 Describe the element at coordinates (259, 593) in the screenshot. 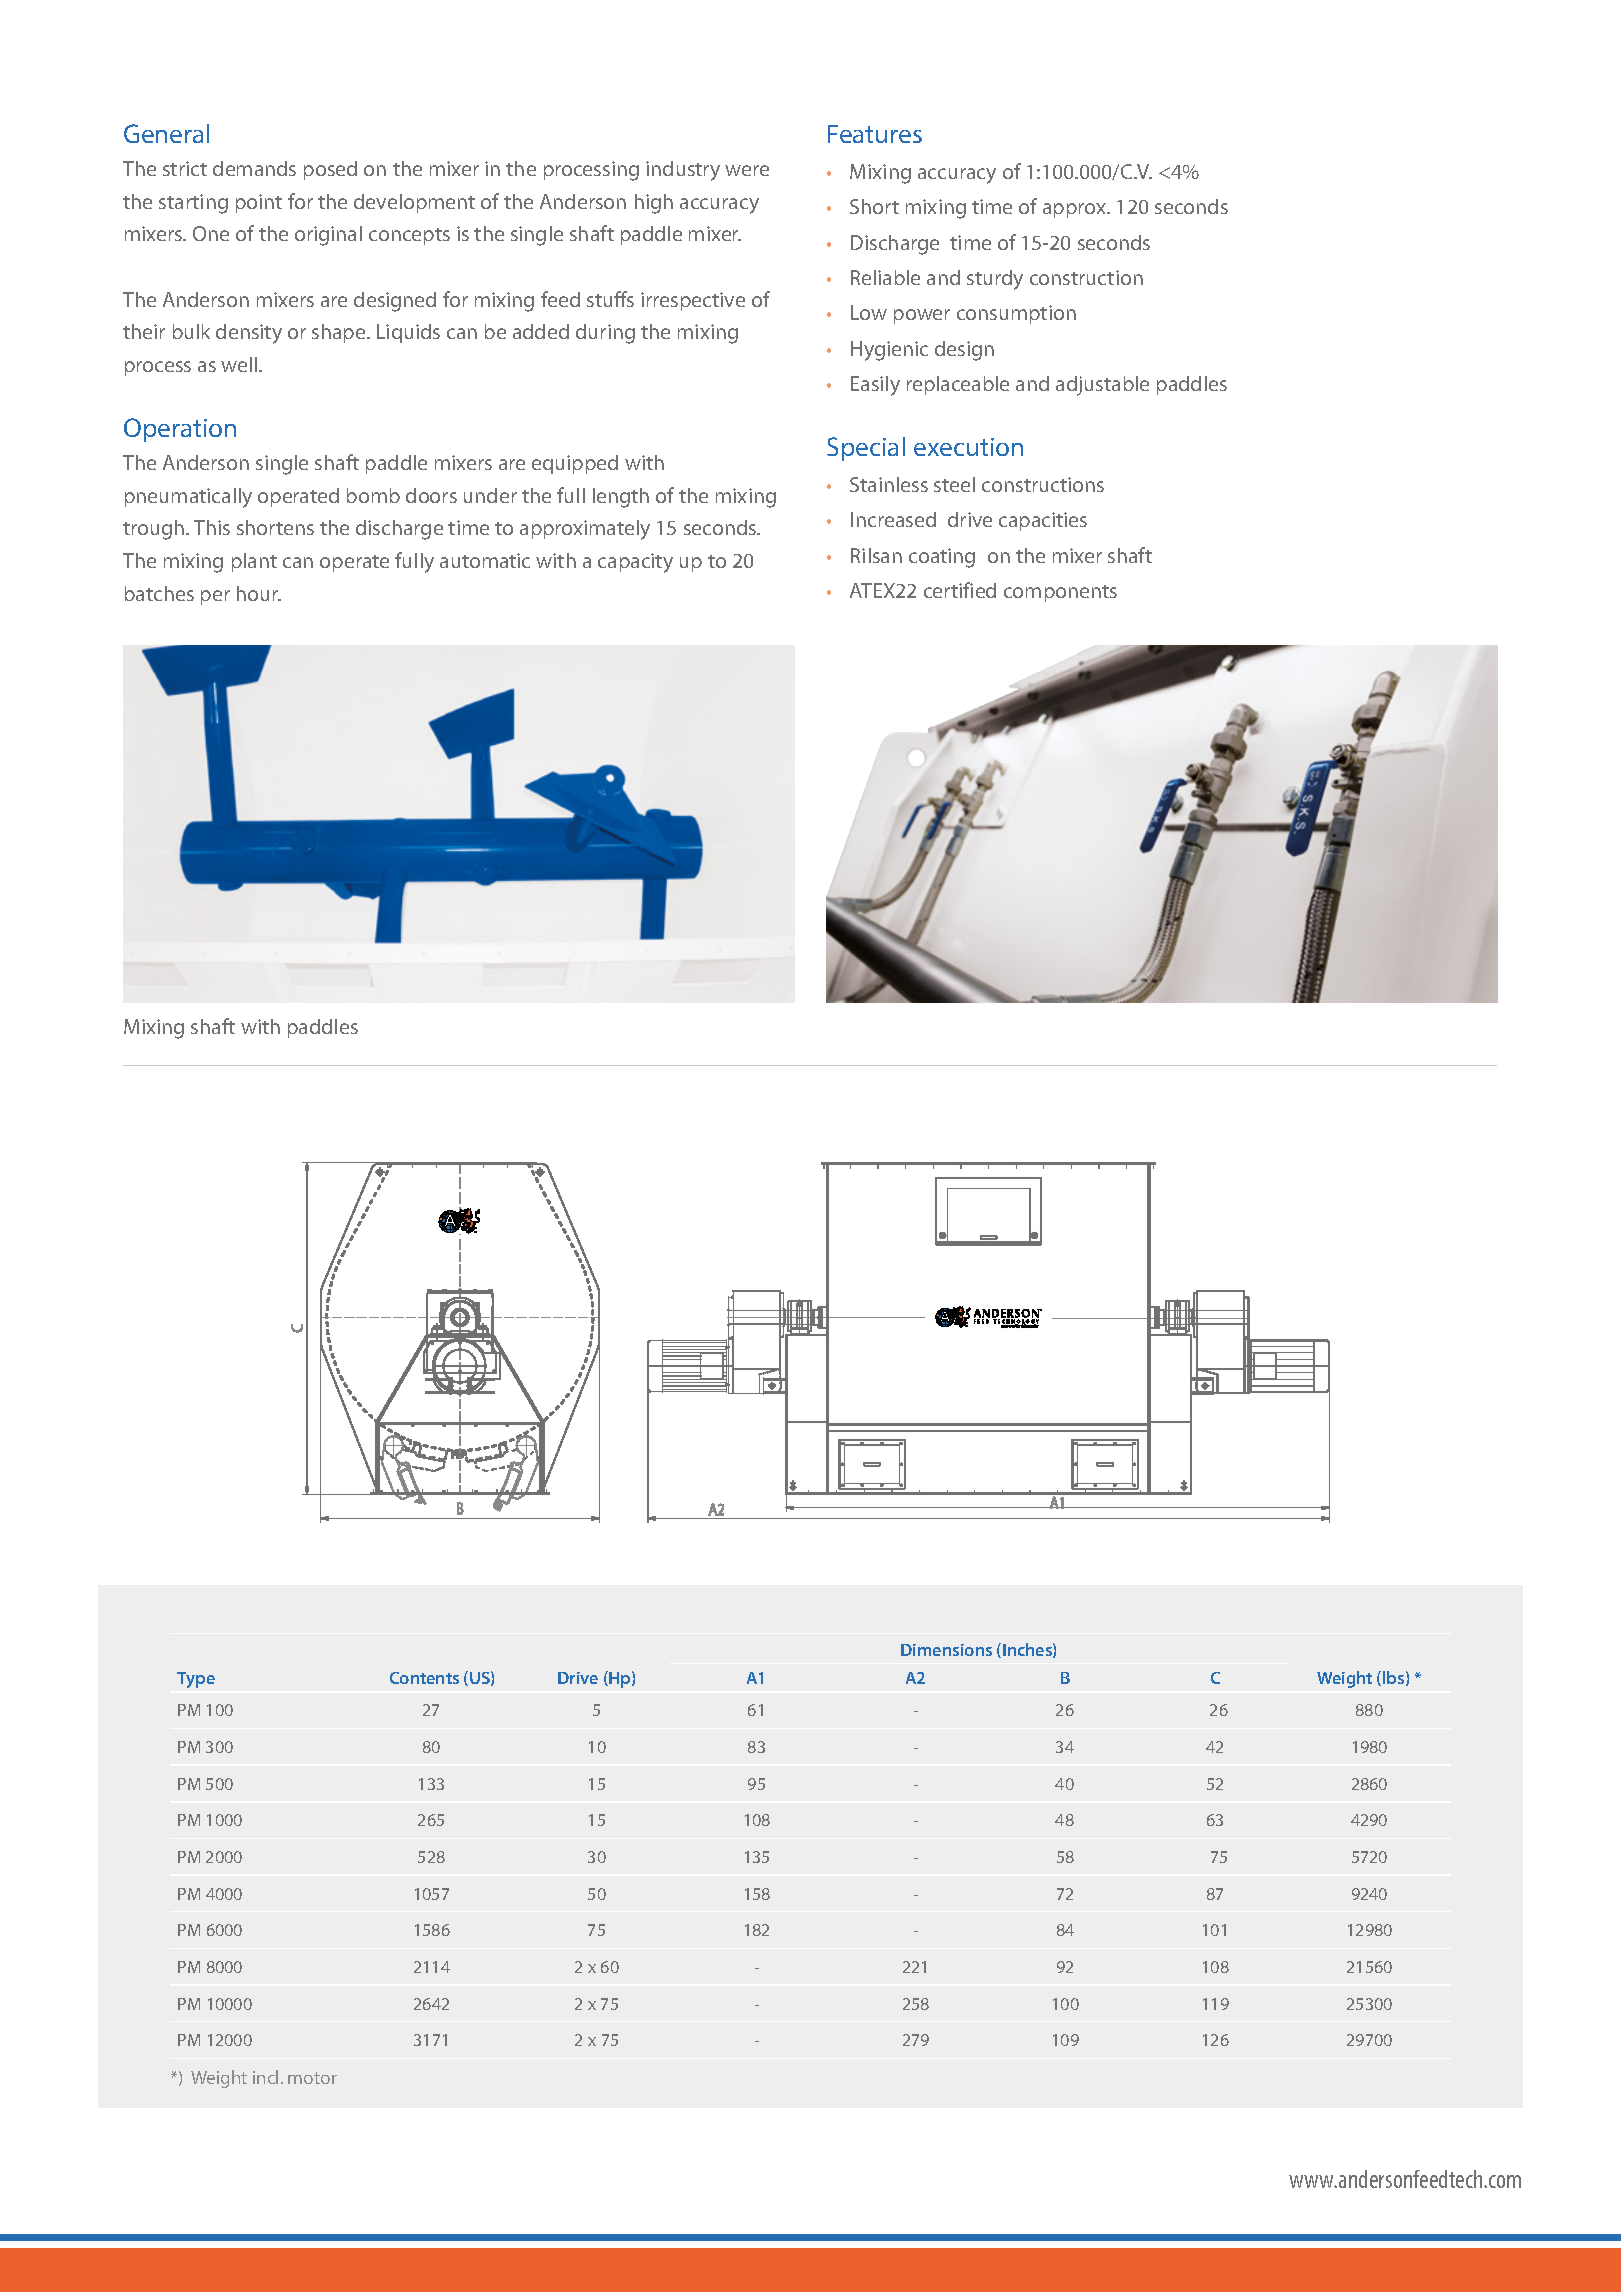

I see `hour` at that location.
